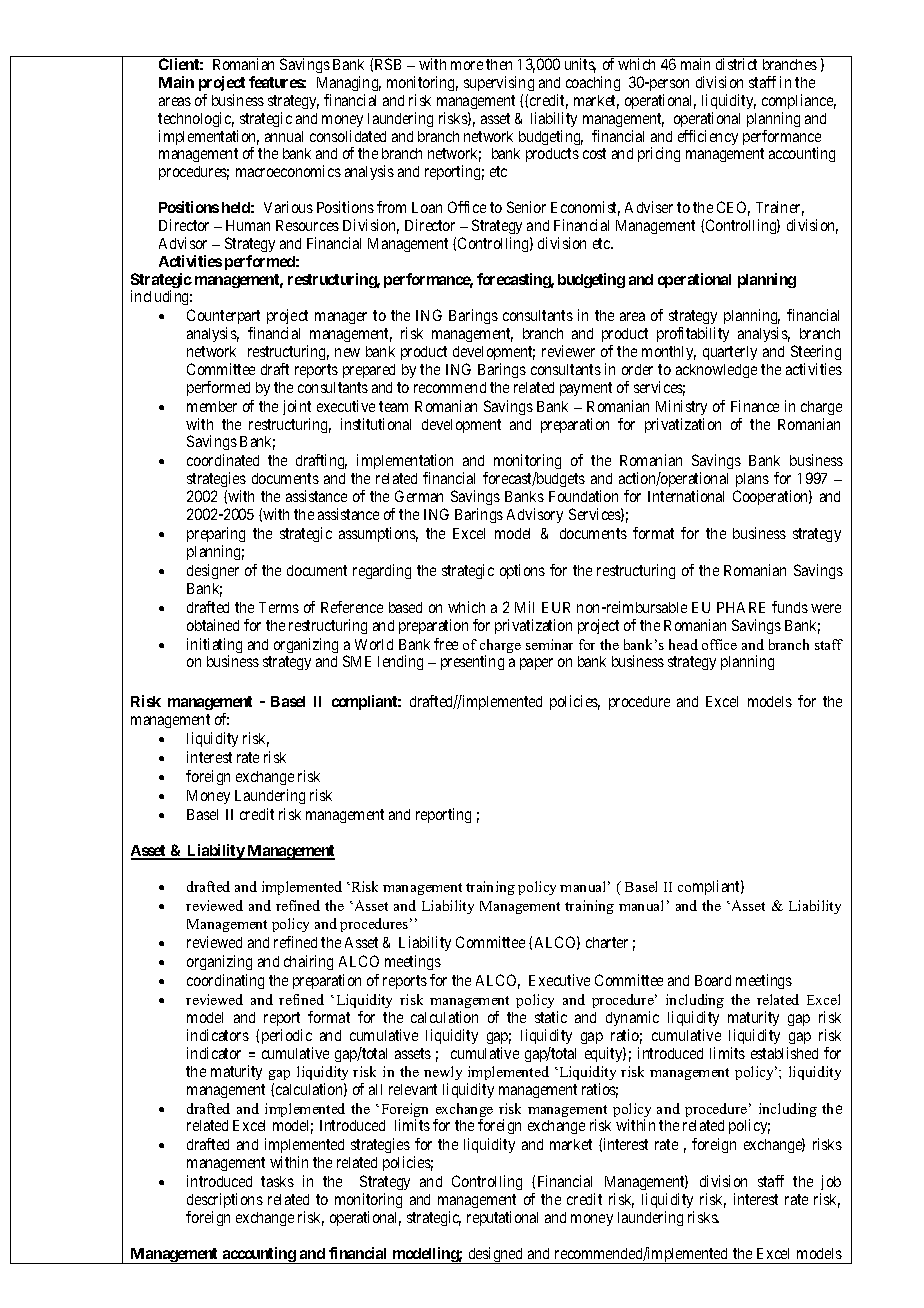  Describe the element at coordinates (499, 83) in the document. I see `supervising` at that location.
